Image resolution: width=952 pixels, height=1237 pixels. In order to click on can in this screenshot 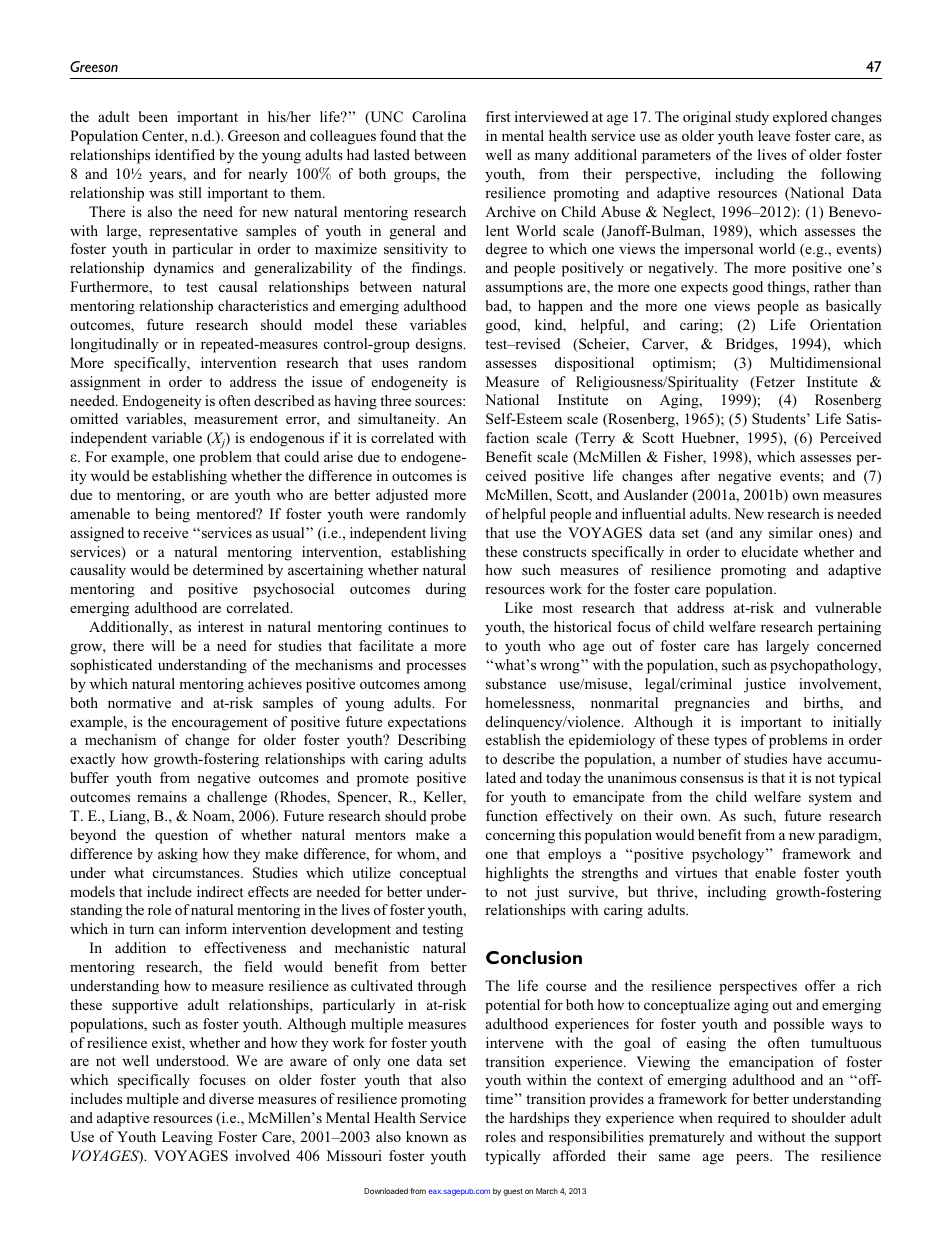, I will do `click(169, 930)`.
